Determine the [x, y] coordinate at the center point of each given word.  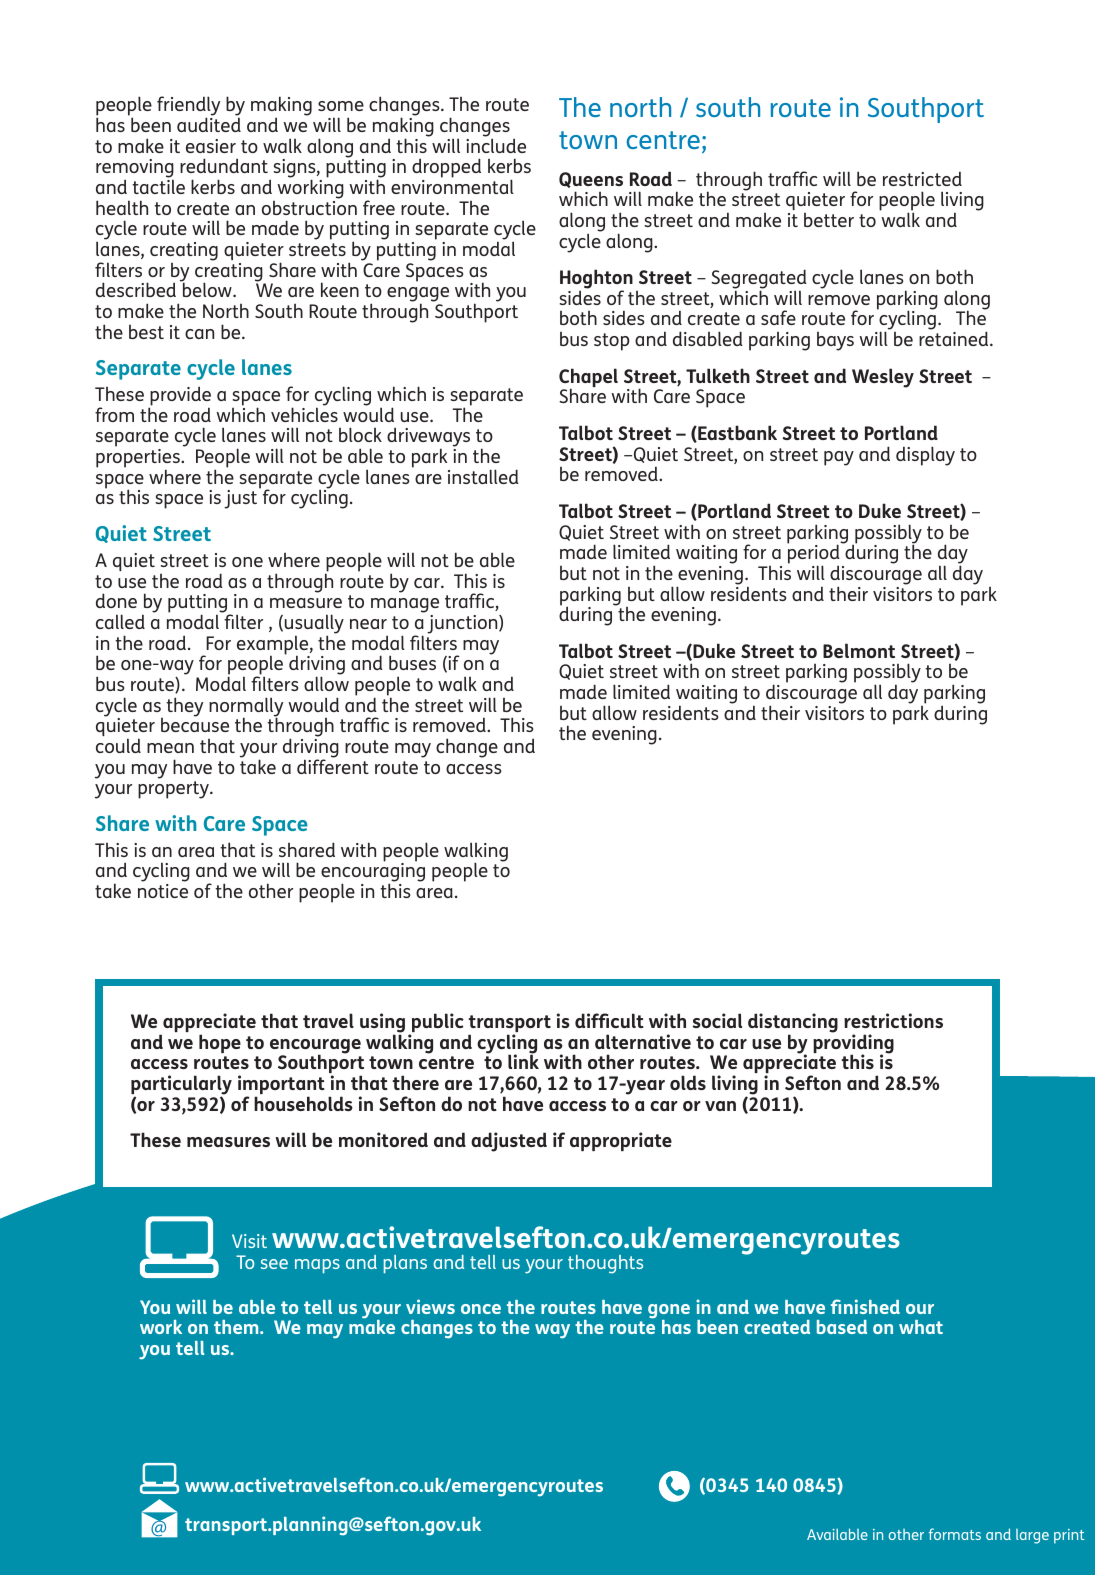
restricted [922, 178]
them [237, 1327]
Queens [591, 180]
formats [955, 1534]
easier [211, 146]
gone [669, 1312]
